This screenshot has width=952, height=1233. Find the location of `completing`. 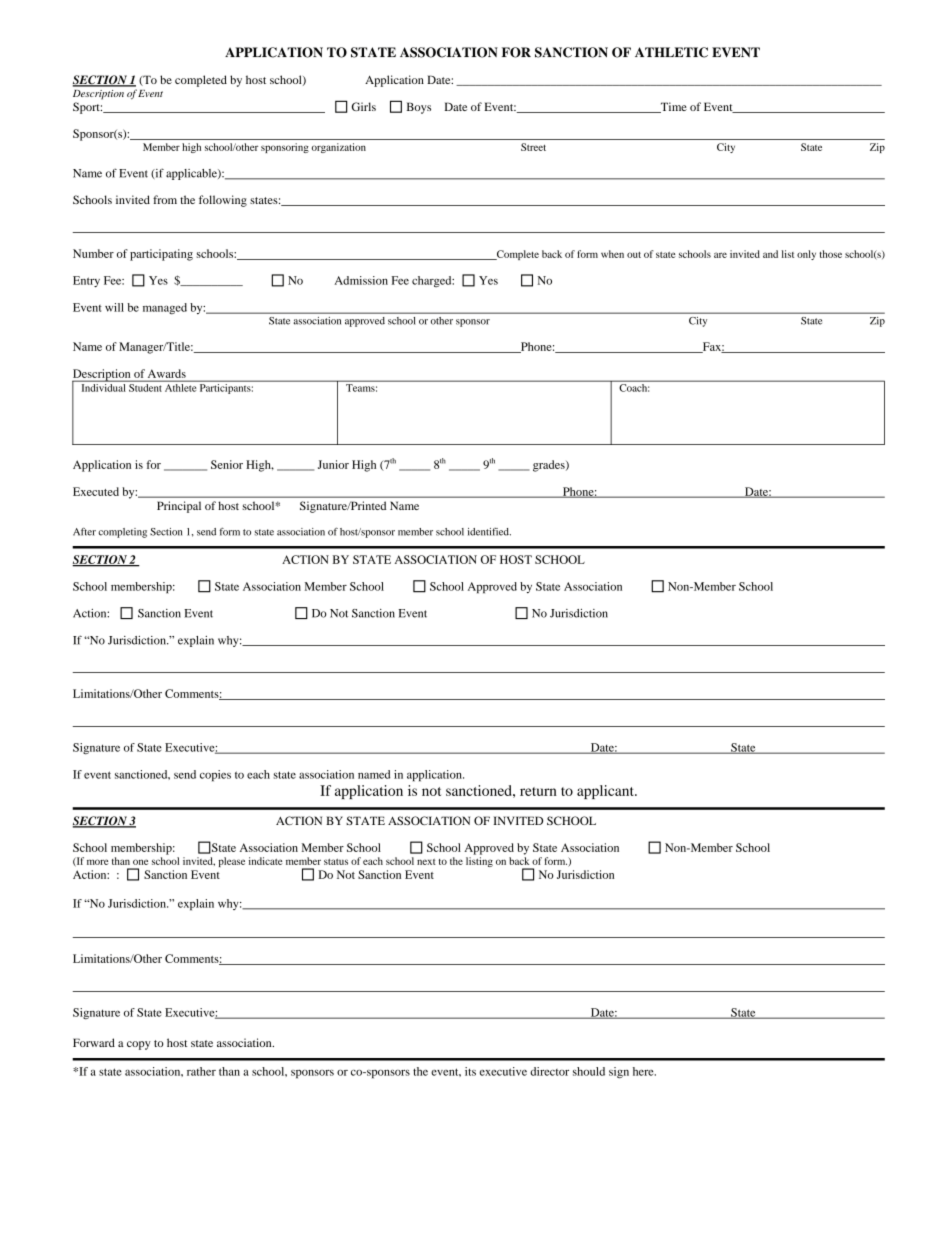

completing is located at coordinates (122, 533).
